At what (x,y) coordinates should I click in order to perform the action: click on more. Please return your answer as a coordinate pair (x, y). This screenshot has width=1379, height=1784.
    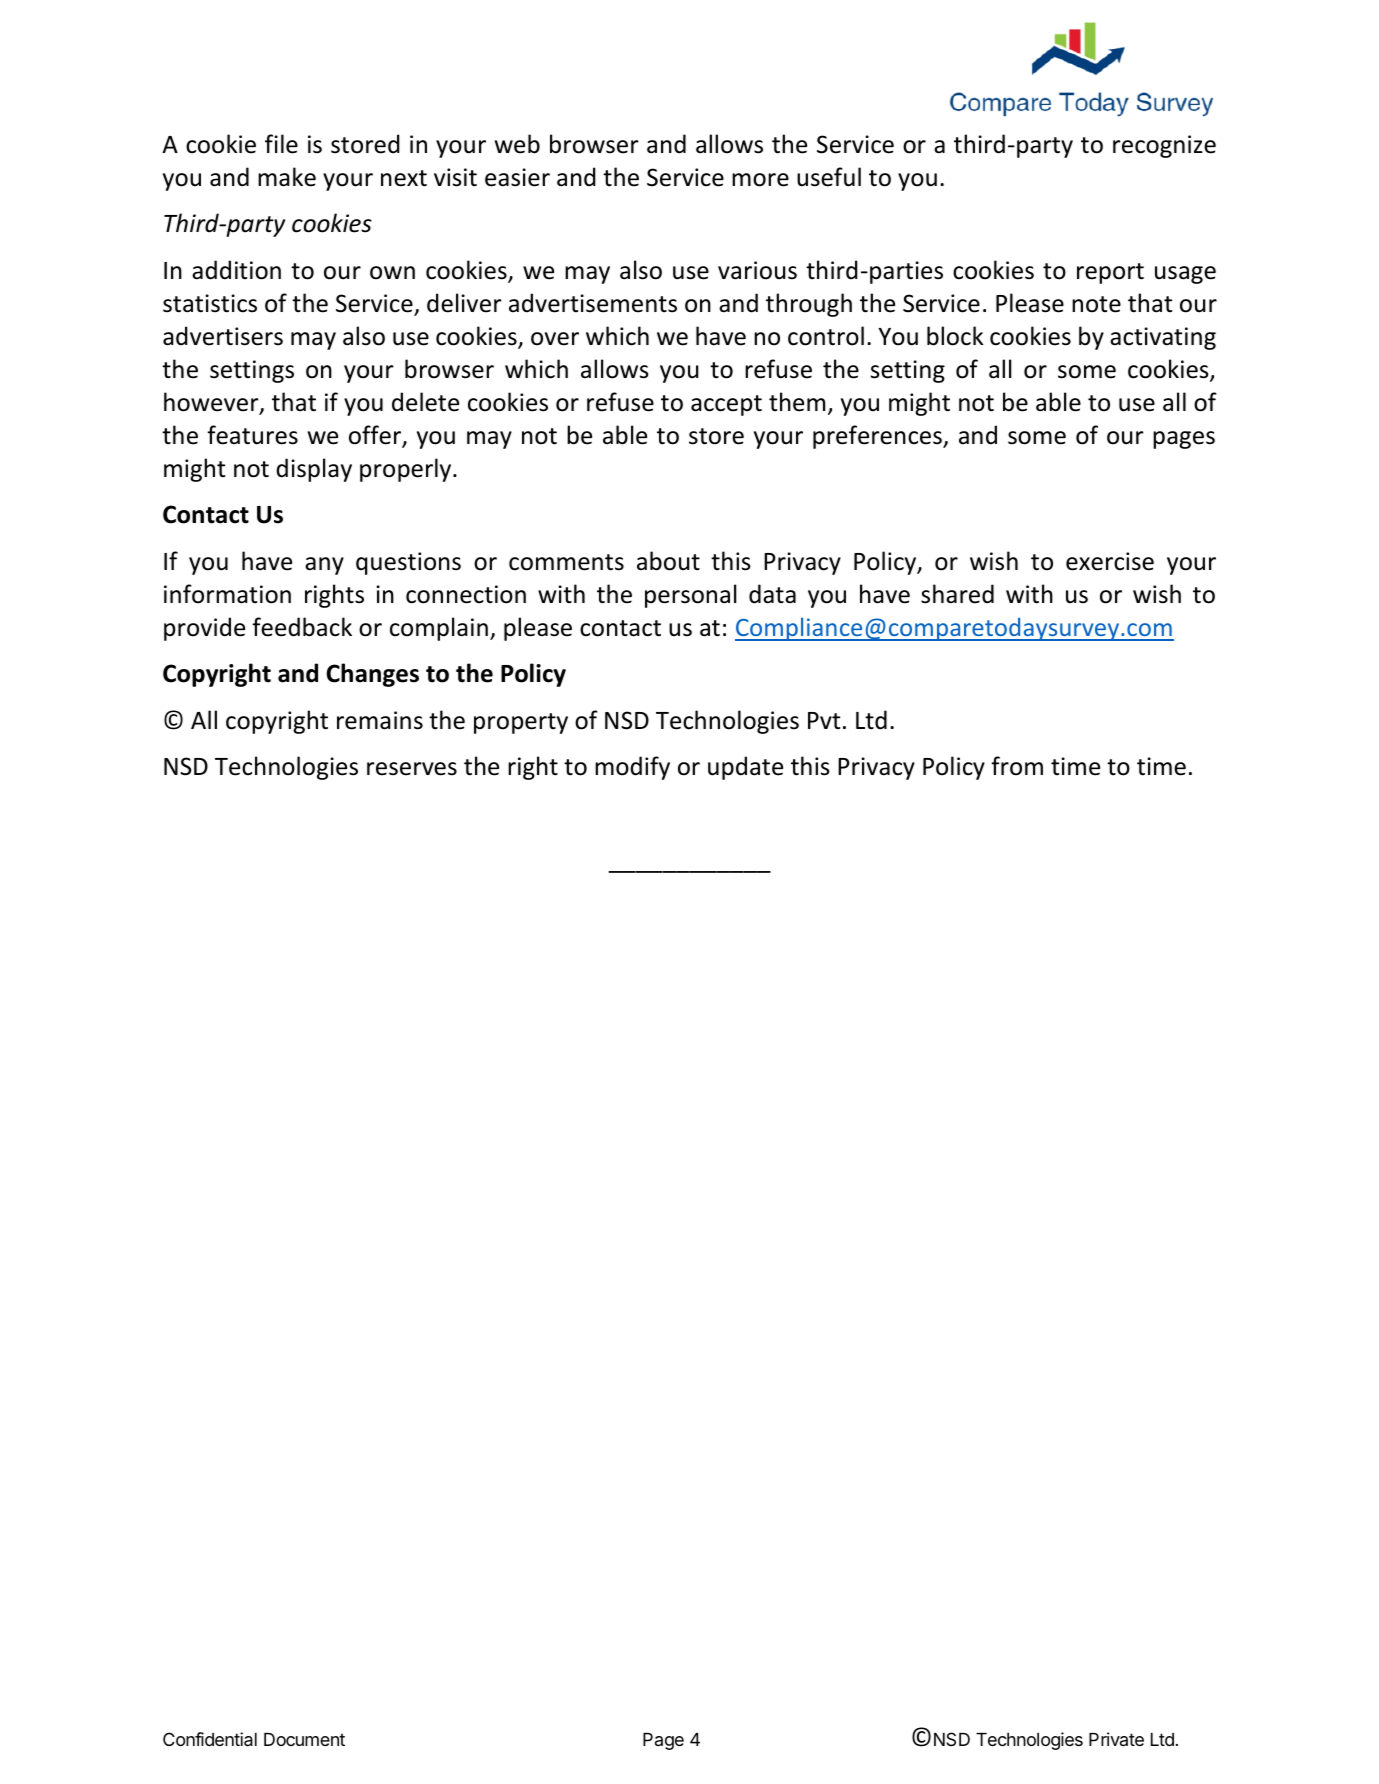
    Looking at the image, I should click on (760, 180).
